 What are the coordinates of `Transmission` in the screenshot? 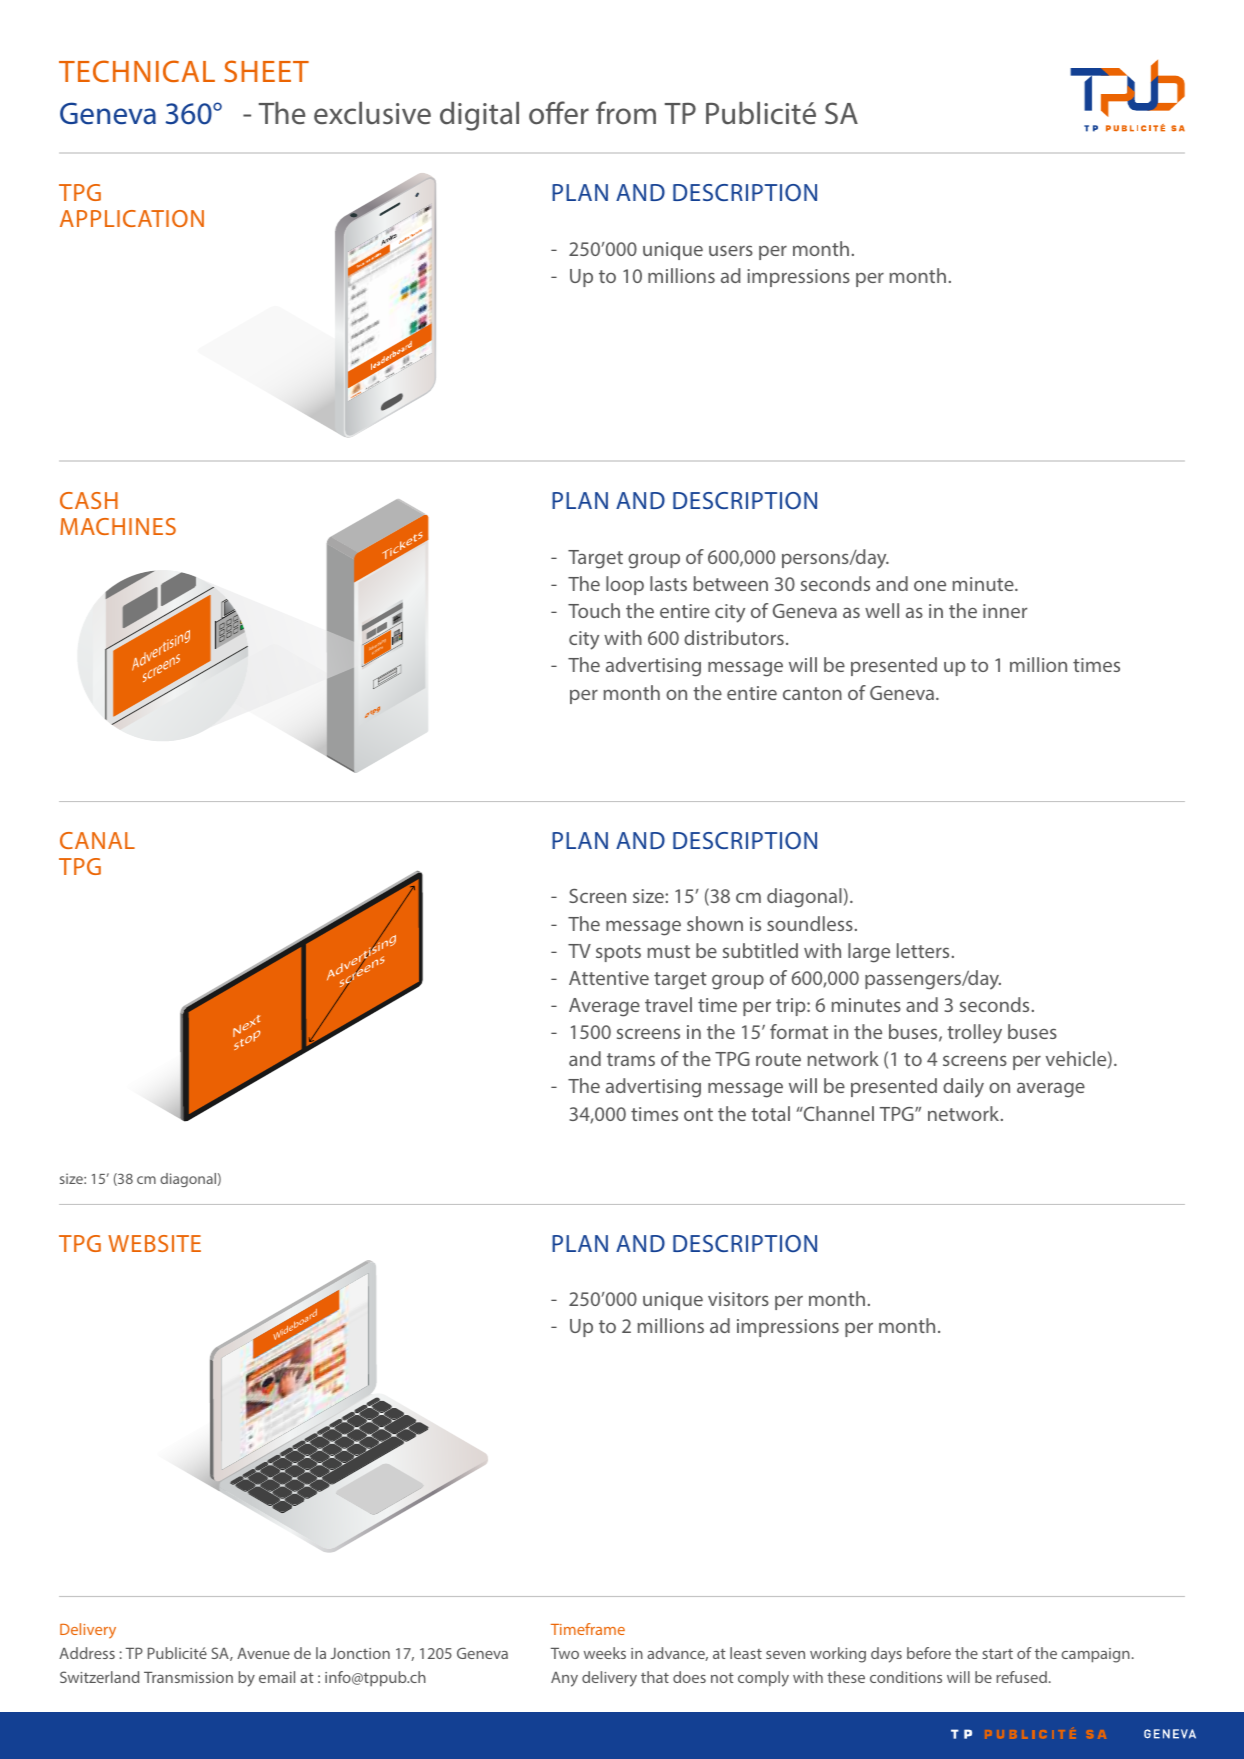 It's located at (188, 1677).
